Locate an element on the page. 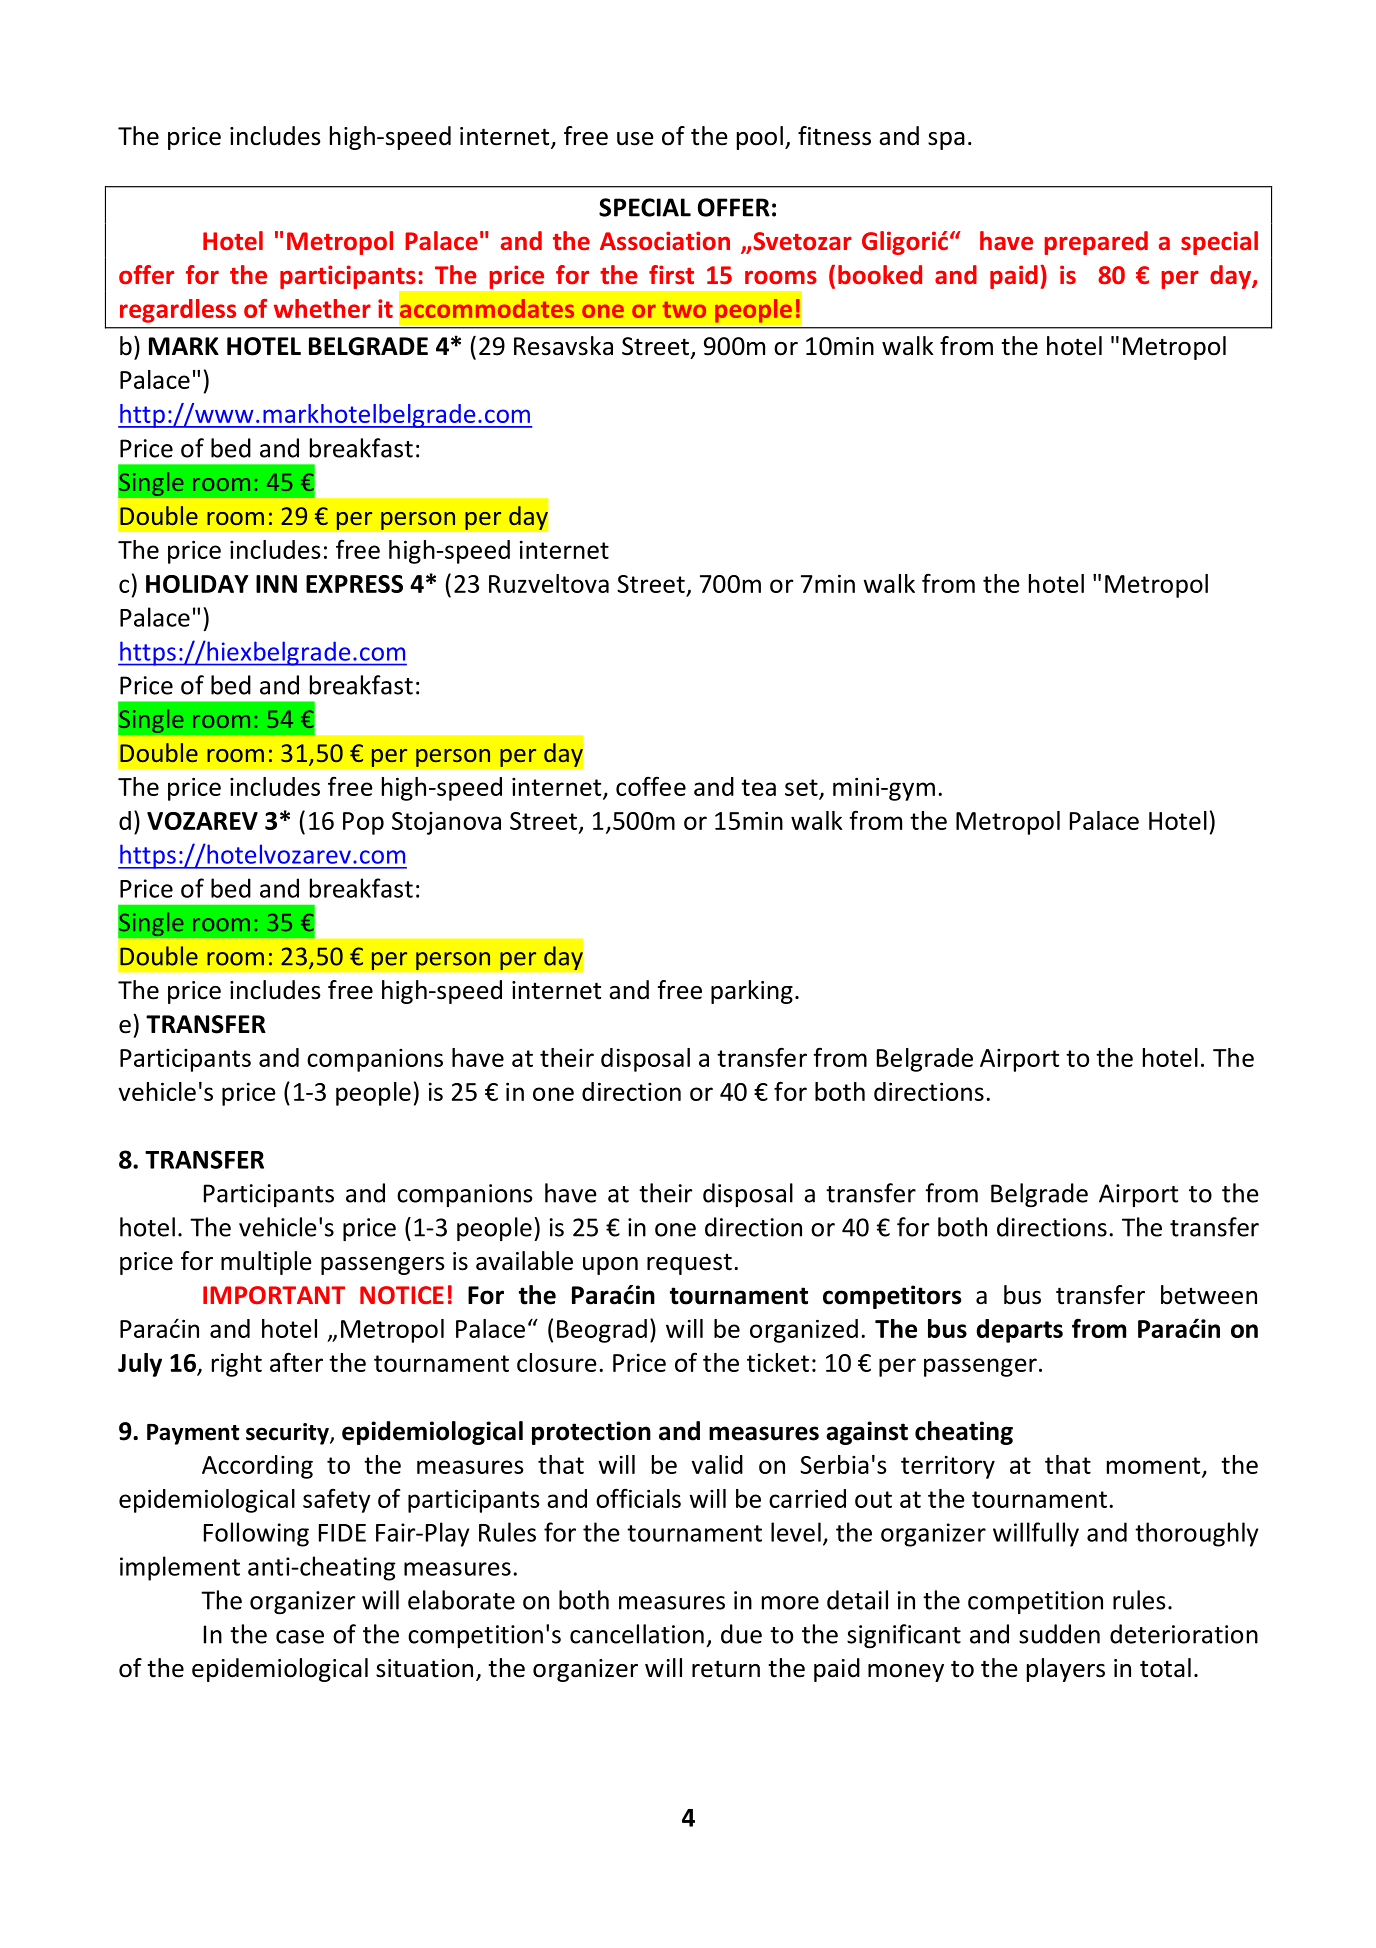  cancellation is located at coordinates (637, 1634).
